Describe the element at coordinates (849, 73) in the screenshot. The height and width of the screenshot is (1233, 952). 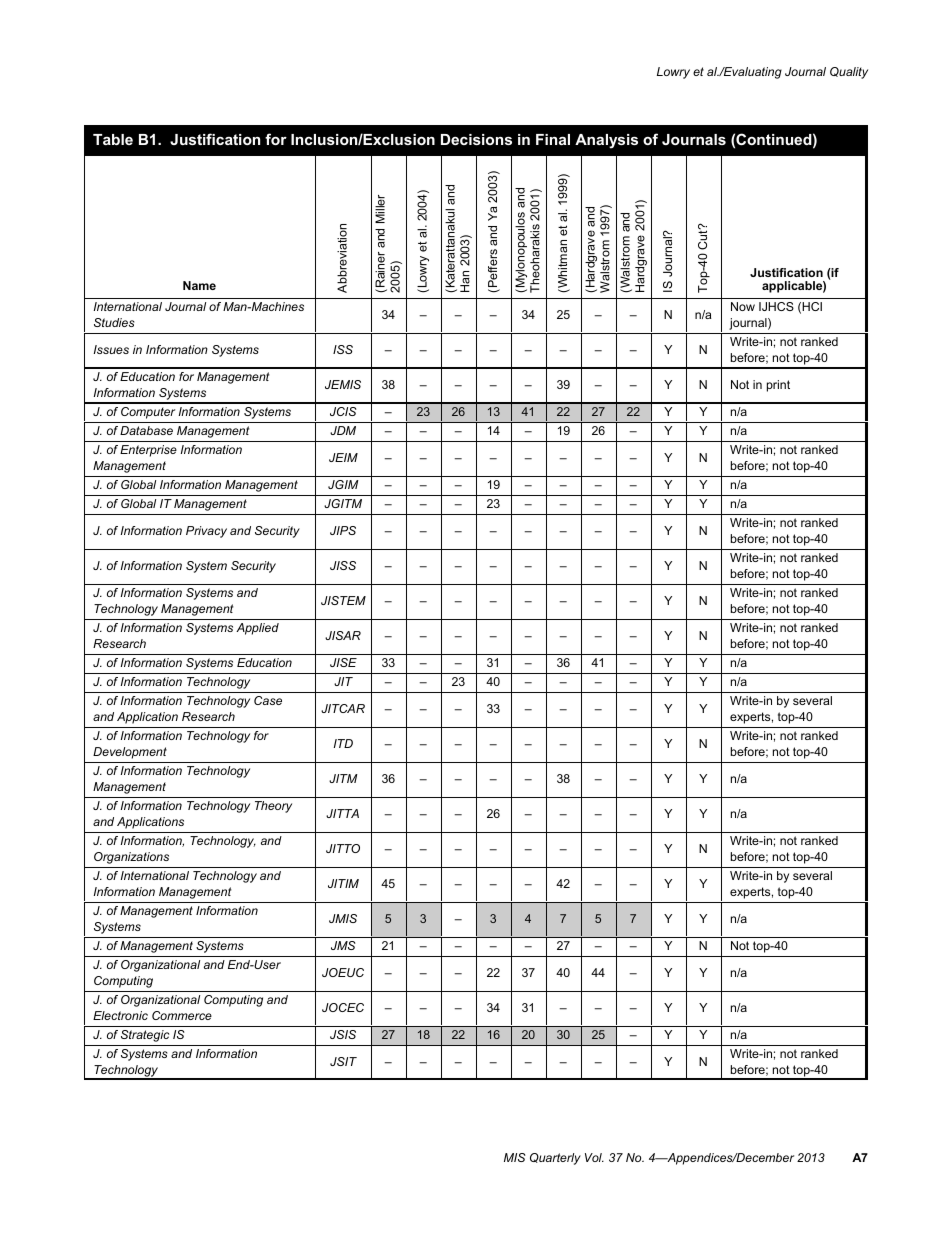
I see `Quality` at that location.
